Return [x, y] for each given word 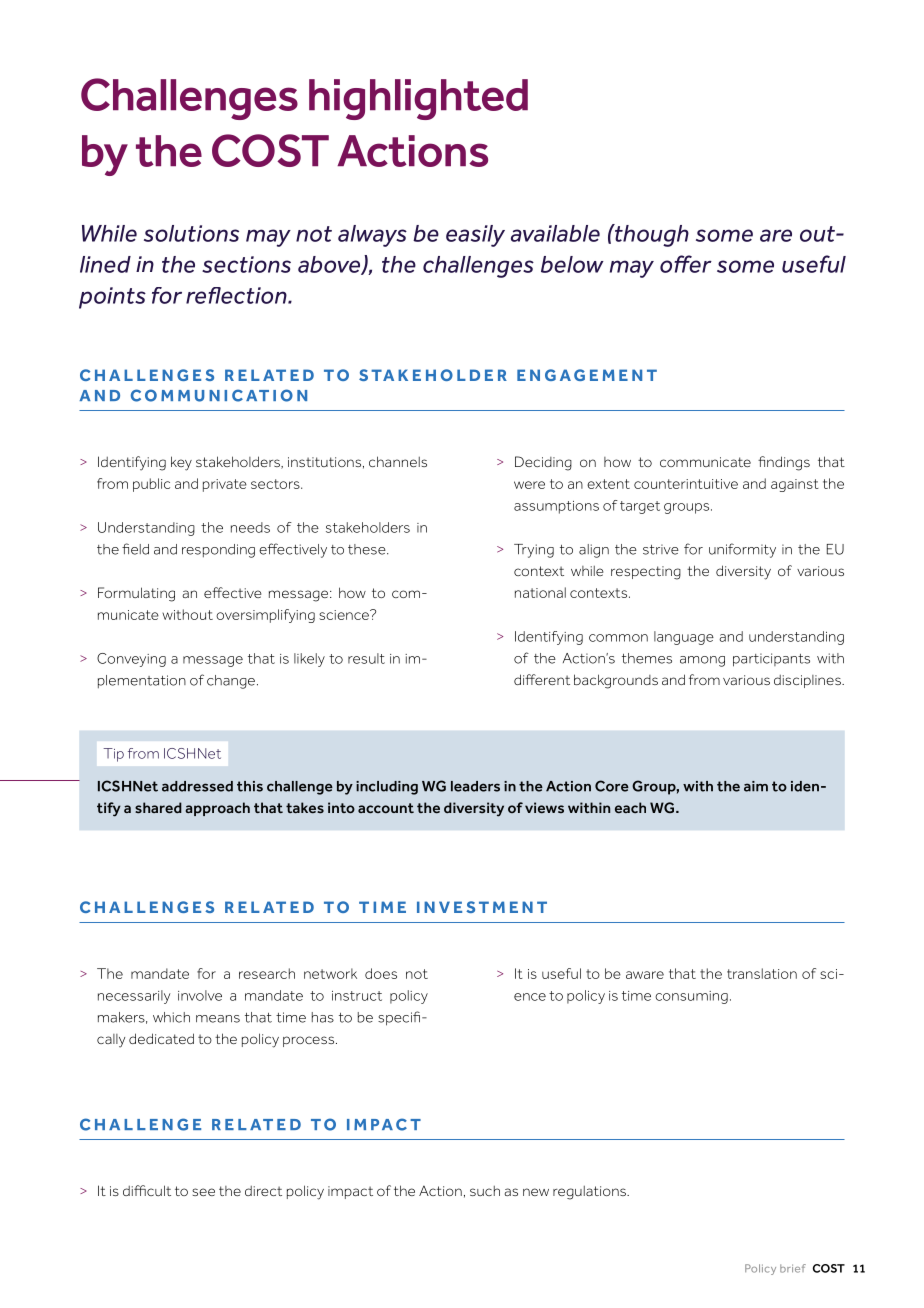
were [529, 485]
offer [686, 264]
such [485, 1191]
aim [756, 786]
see [203, 1192]
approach [217, 809]
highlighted [418, 99]
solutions [191, 233]
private [225, 485]
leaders [475, 786]
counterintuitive [686, 484]
